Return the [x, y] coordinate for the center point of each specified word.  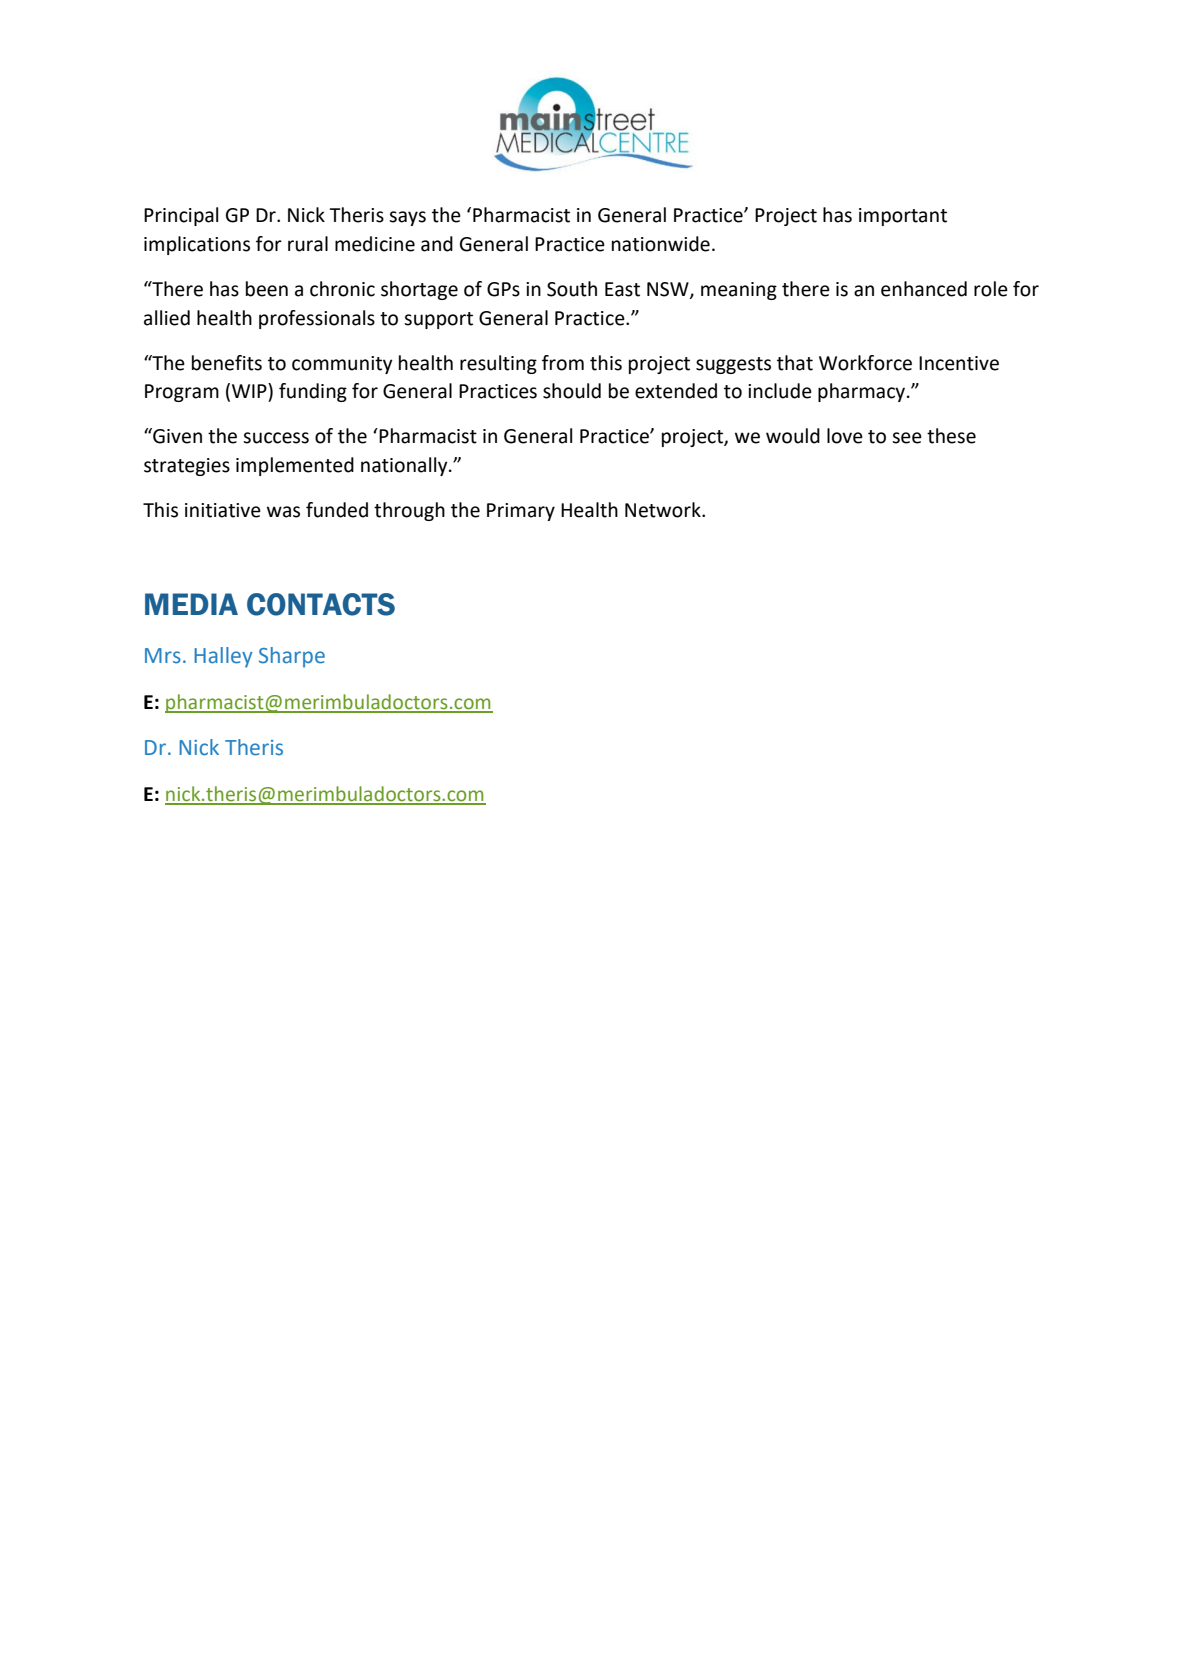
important [903, 217]
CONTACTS [321, 604]
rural [308, 244]
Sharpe [292, 657]
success [276, 438]
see [907, 438]
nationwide [661, 244]
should [572, 391]
